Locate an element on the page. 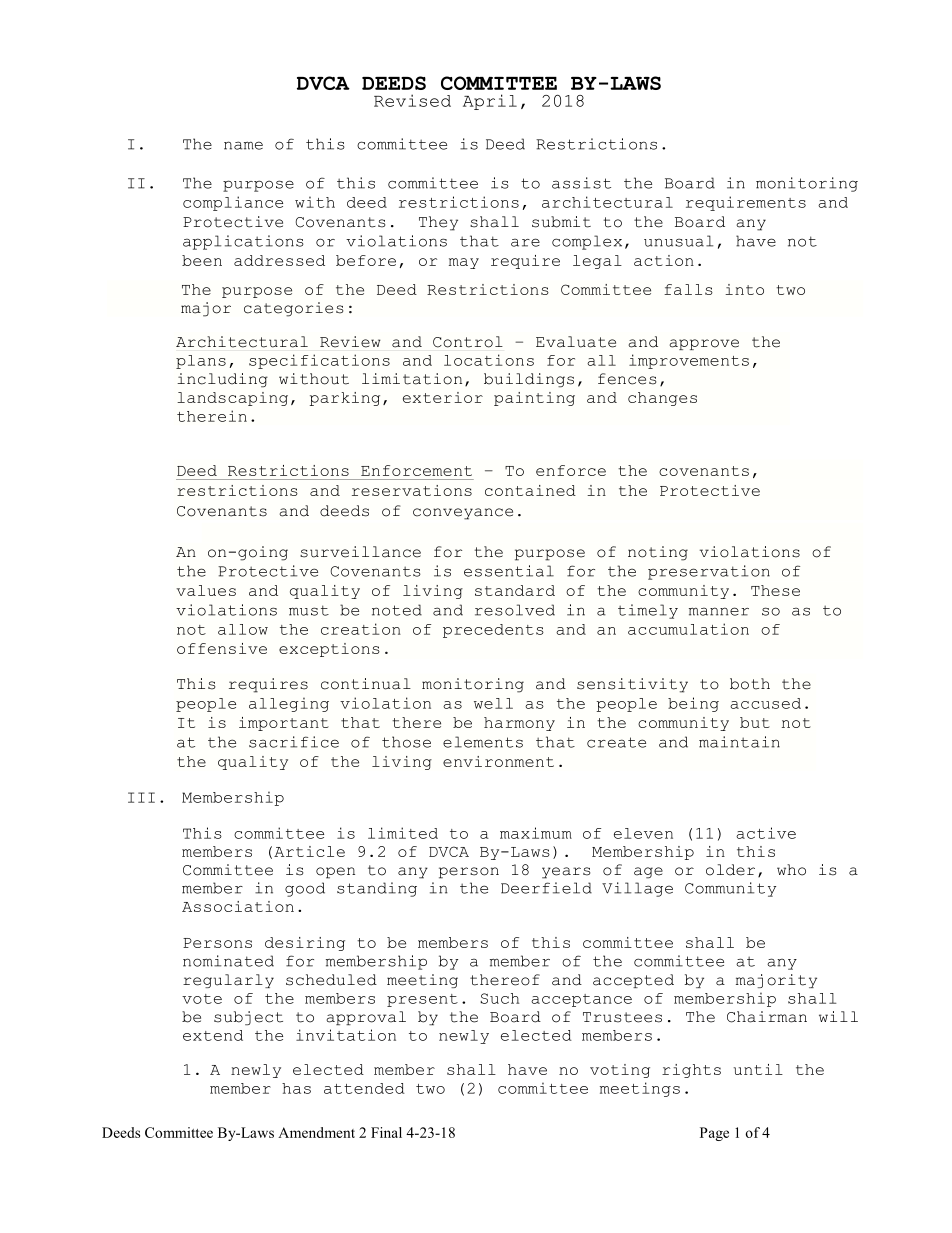  Association is located at coordinates (238, 906).
